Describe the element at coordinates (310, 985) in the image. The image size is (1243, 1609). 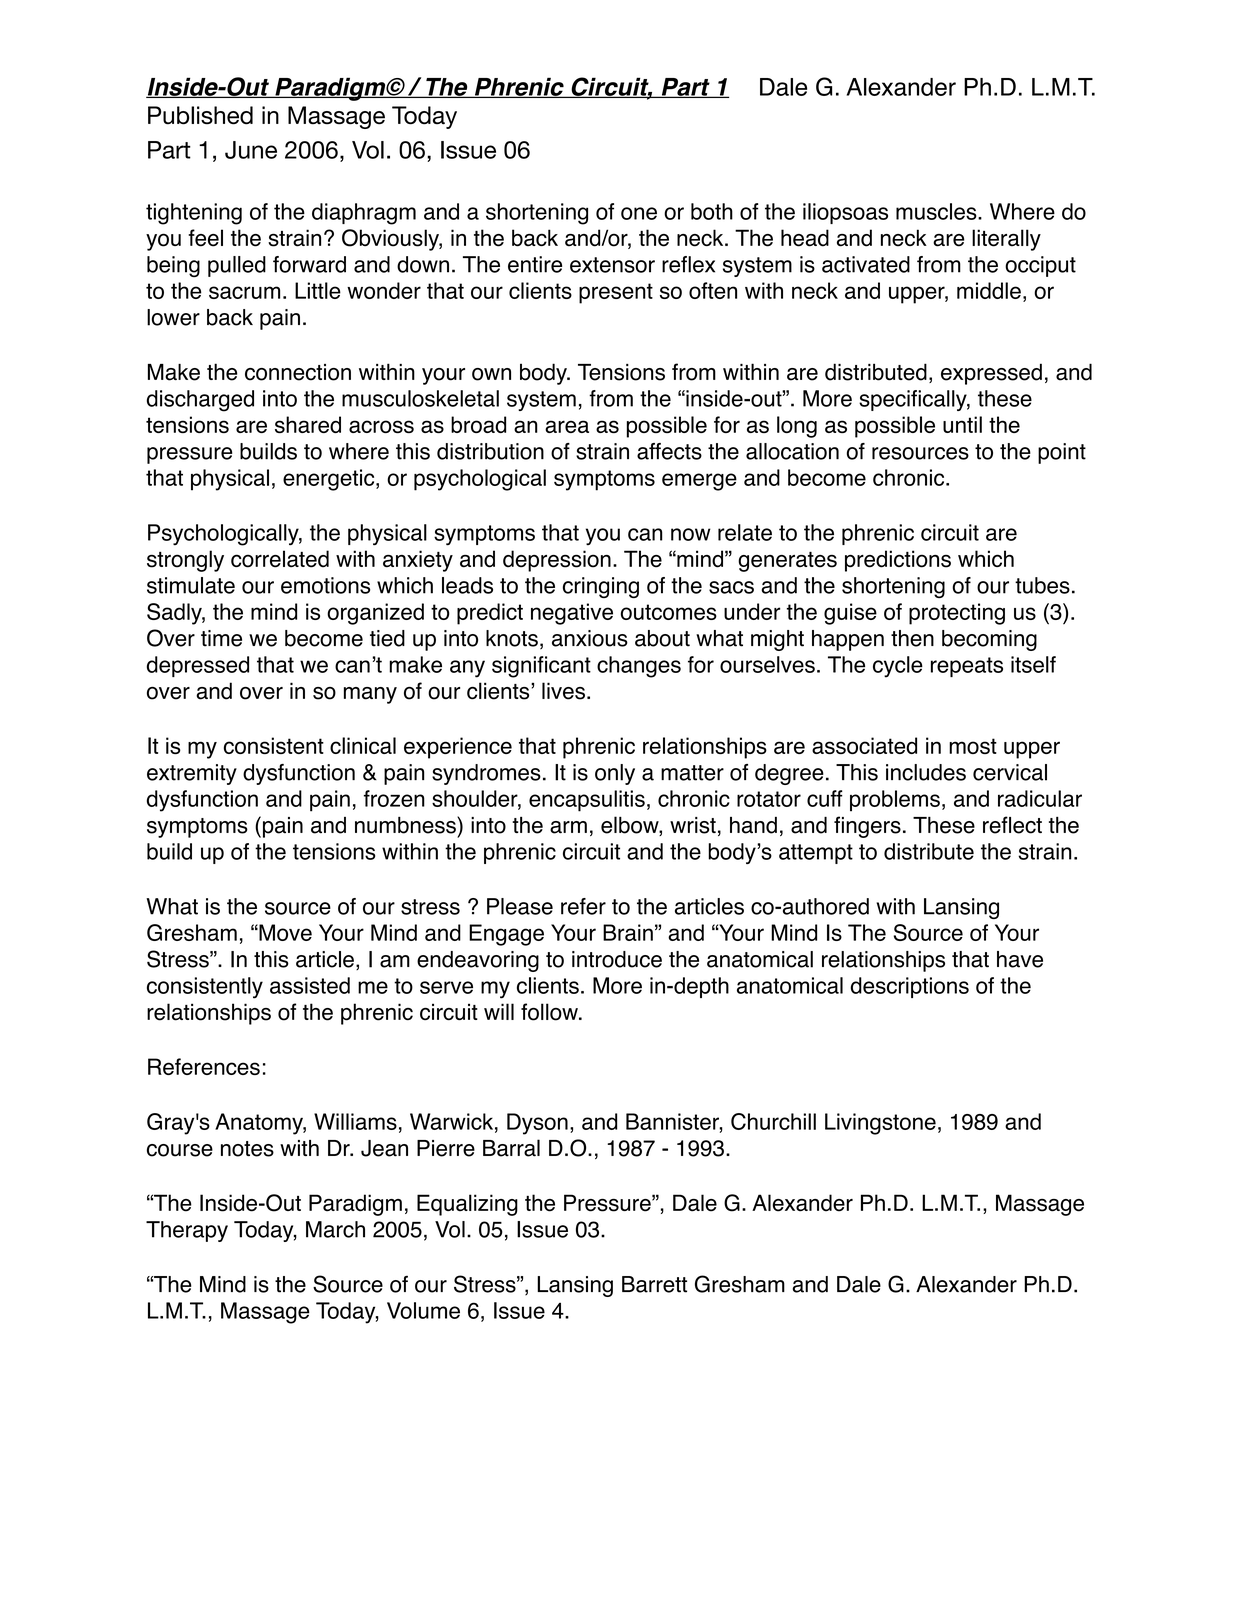
I see `assisted` at that location.
